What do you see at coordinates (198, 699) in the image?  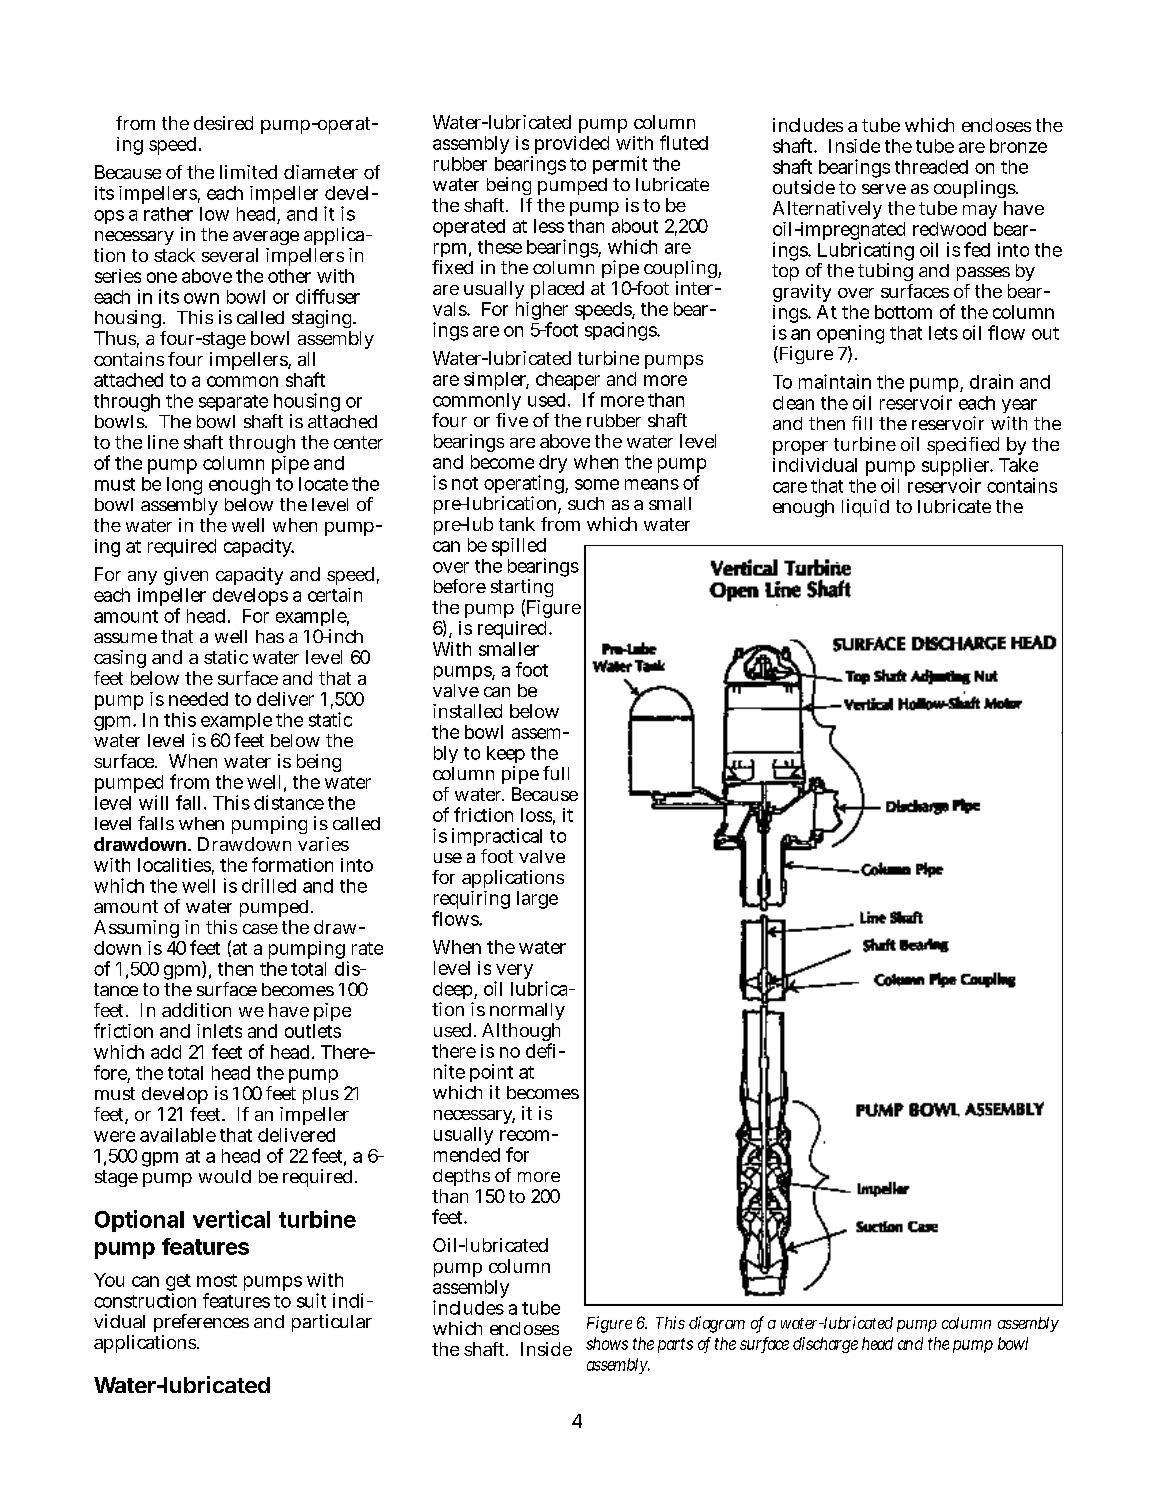 I see `needed` at bounding box center [198, 699].
